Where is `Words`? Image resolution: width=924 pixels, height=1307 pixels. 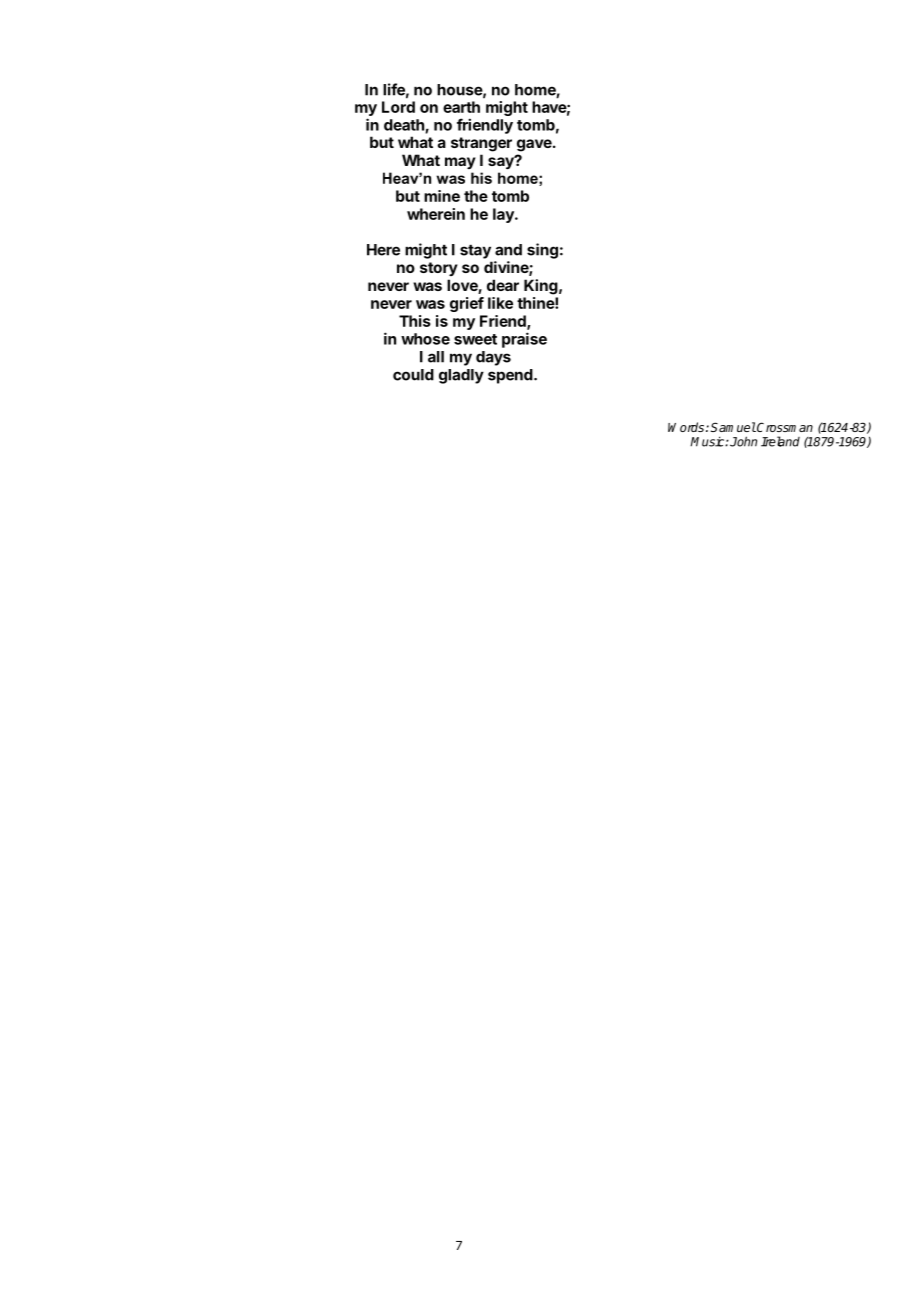
Words is located at coordinates (686, 427).
